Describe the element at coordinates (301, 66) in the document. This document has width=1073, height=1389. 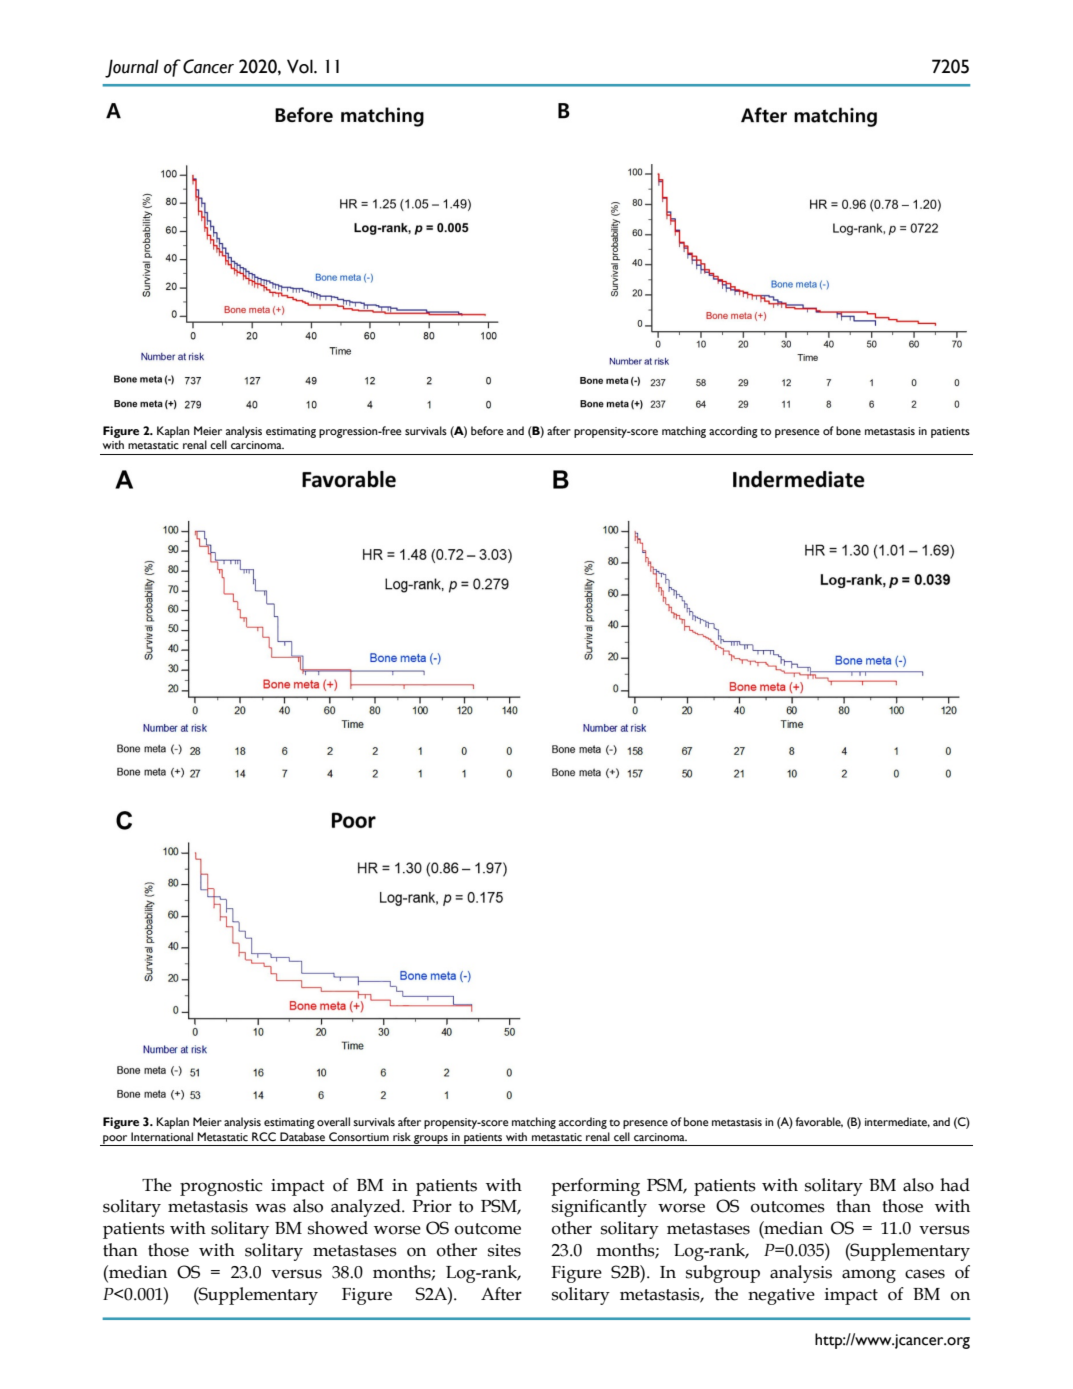
I see `Vol` at that location.
